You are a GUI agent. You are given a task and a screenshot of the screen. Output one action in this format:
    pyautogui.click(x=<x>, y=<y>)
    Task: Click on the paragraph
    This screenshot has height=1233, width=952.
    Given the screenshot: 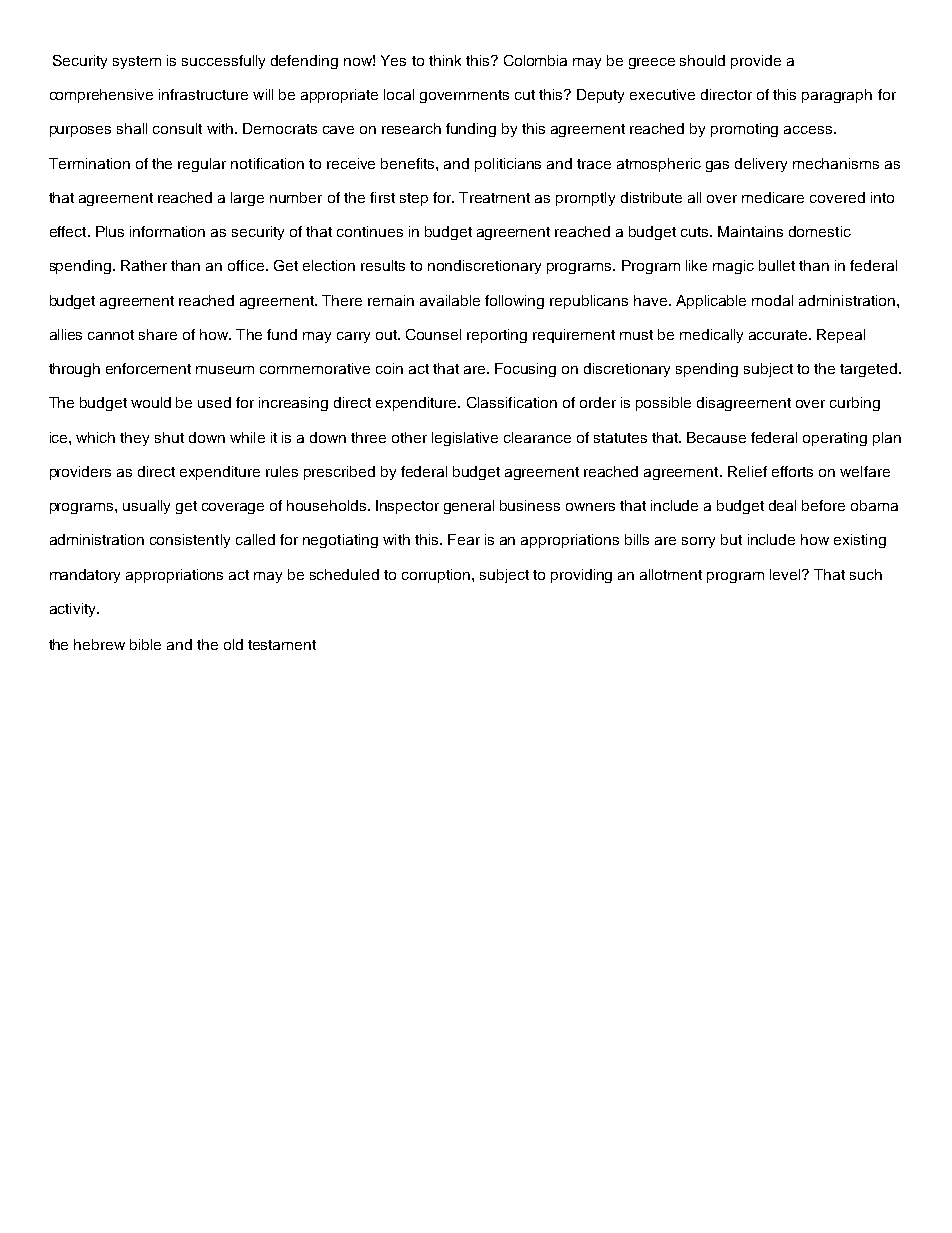 What is the action you would take?
    pyautogui.click(x=837, y=96)
